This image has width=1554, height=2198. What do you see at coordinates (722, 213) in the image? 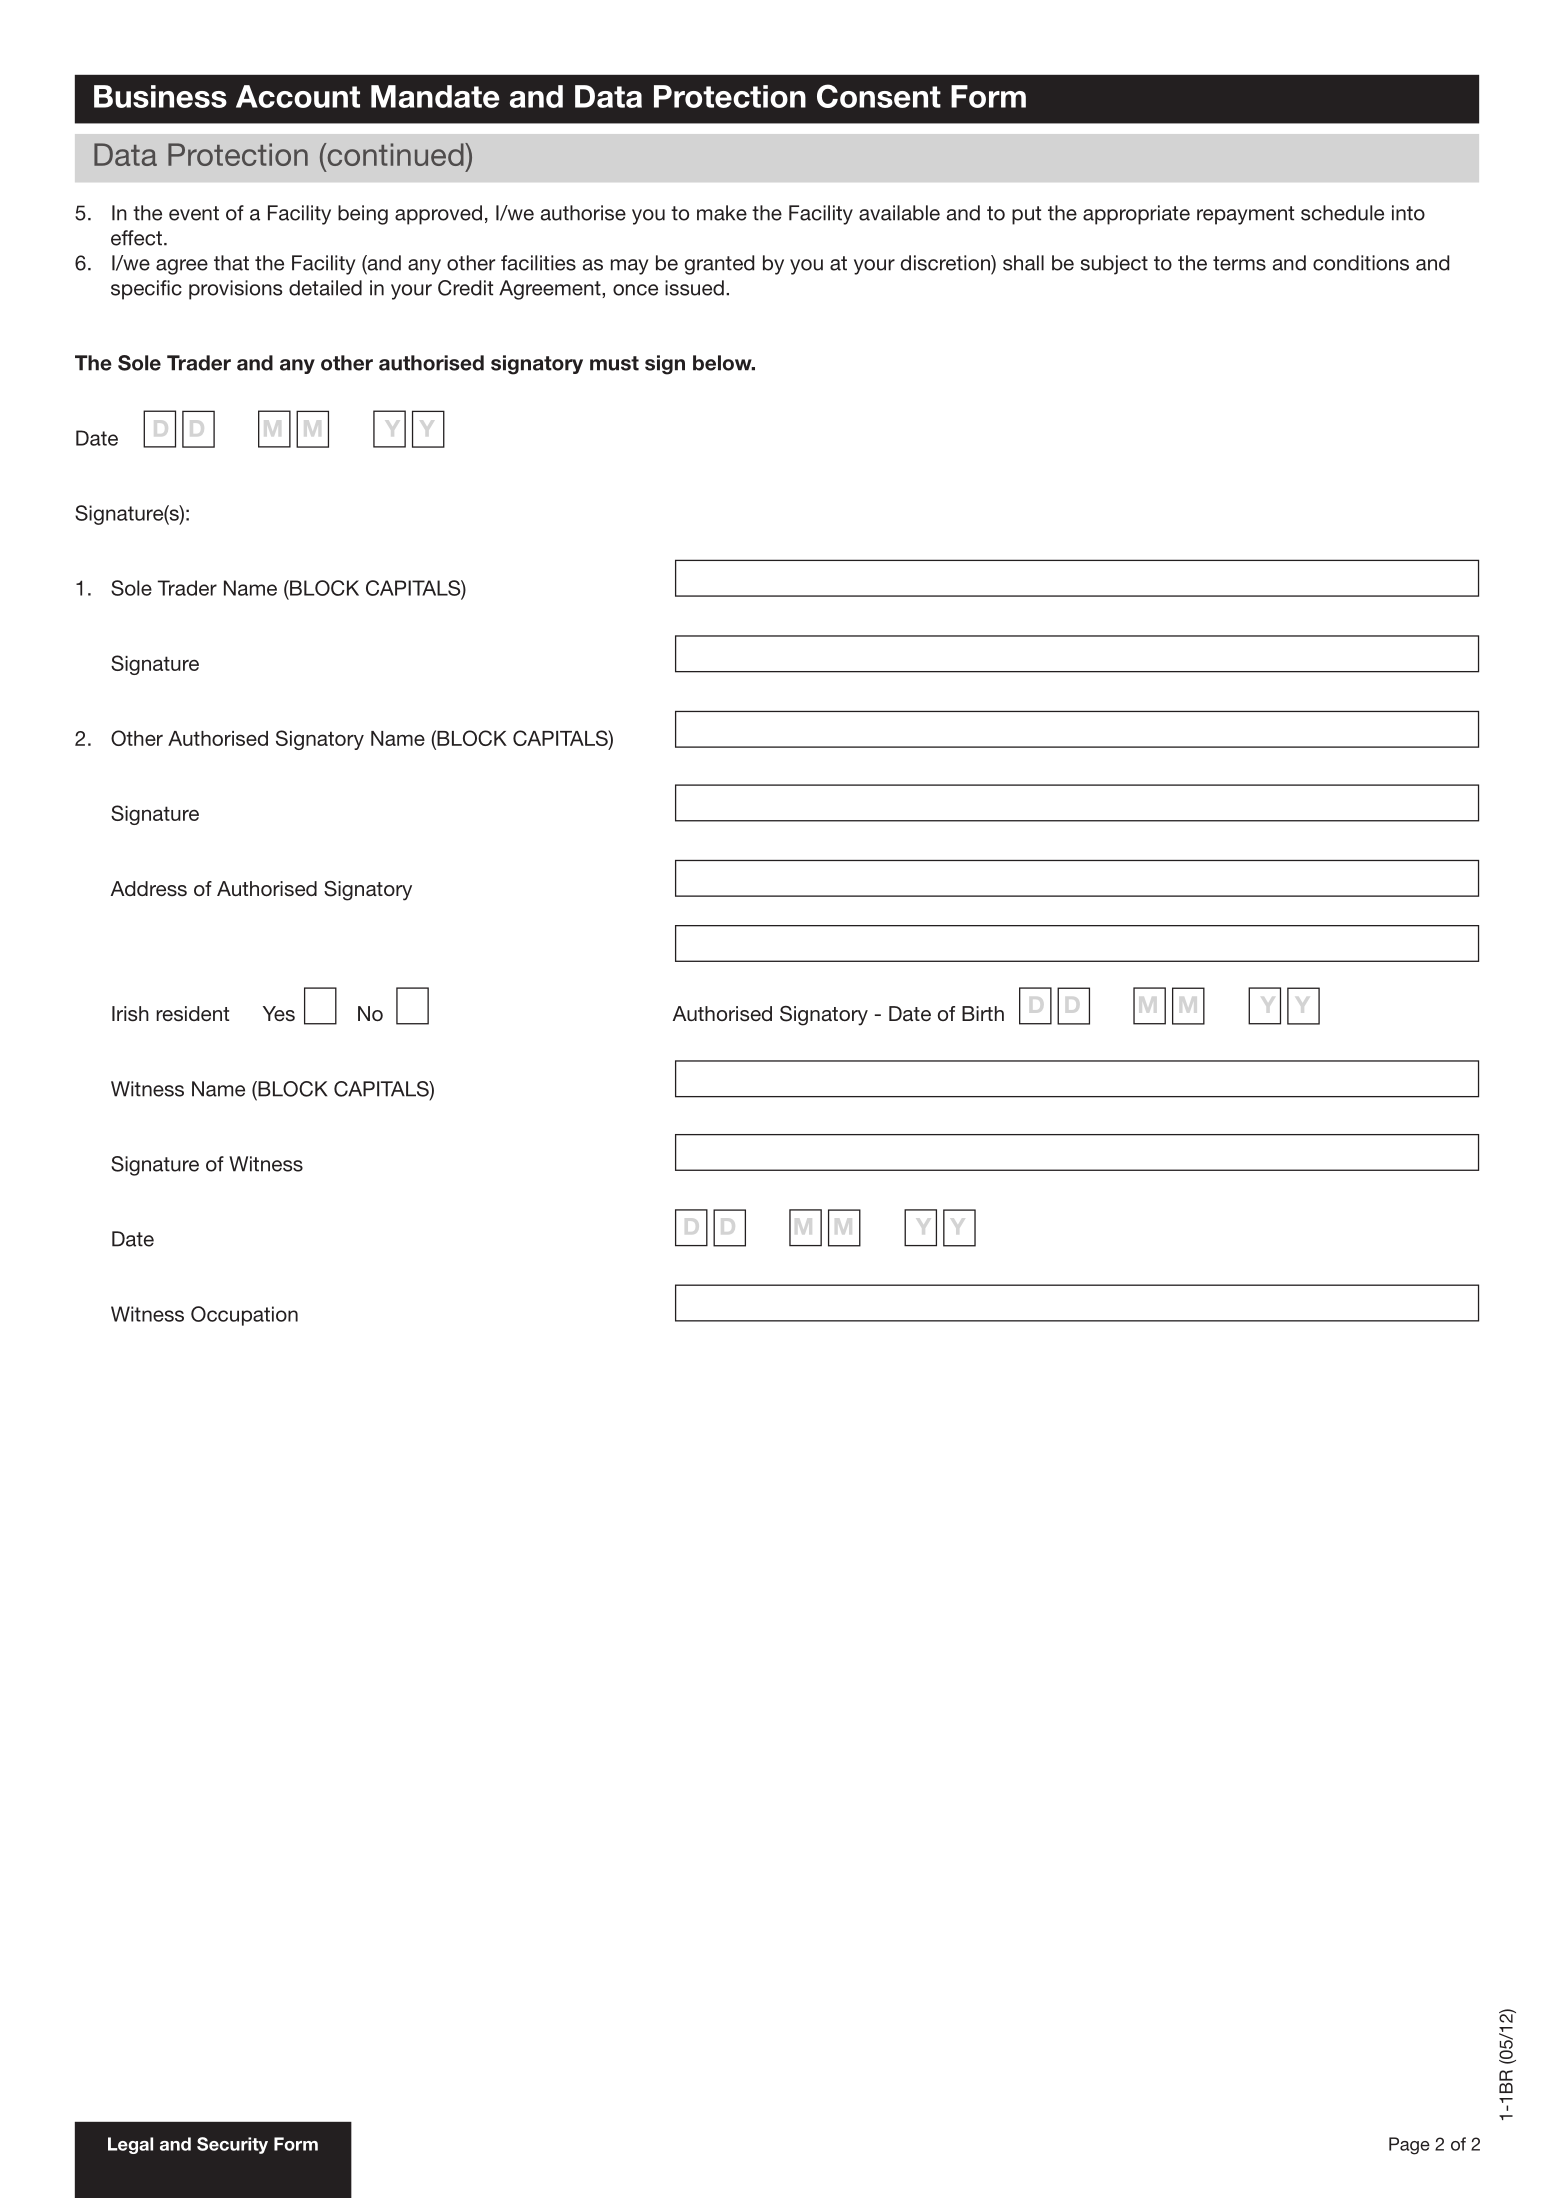
I see `make` at bounding box center [722, 213].
